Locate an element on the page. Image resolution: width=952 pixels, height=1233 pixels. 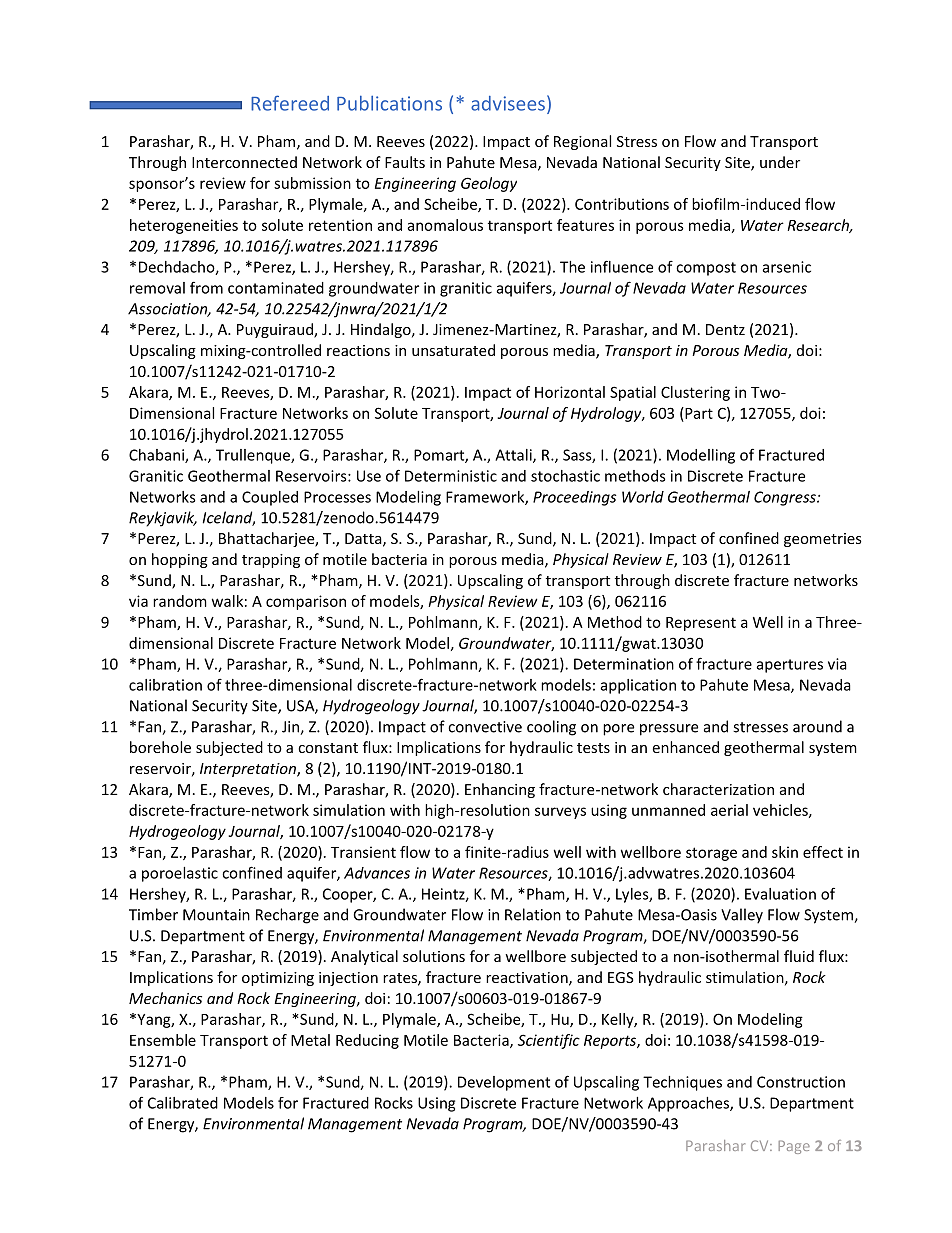
storage is located at coordinates (711, 854).
